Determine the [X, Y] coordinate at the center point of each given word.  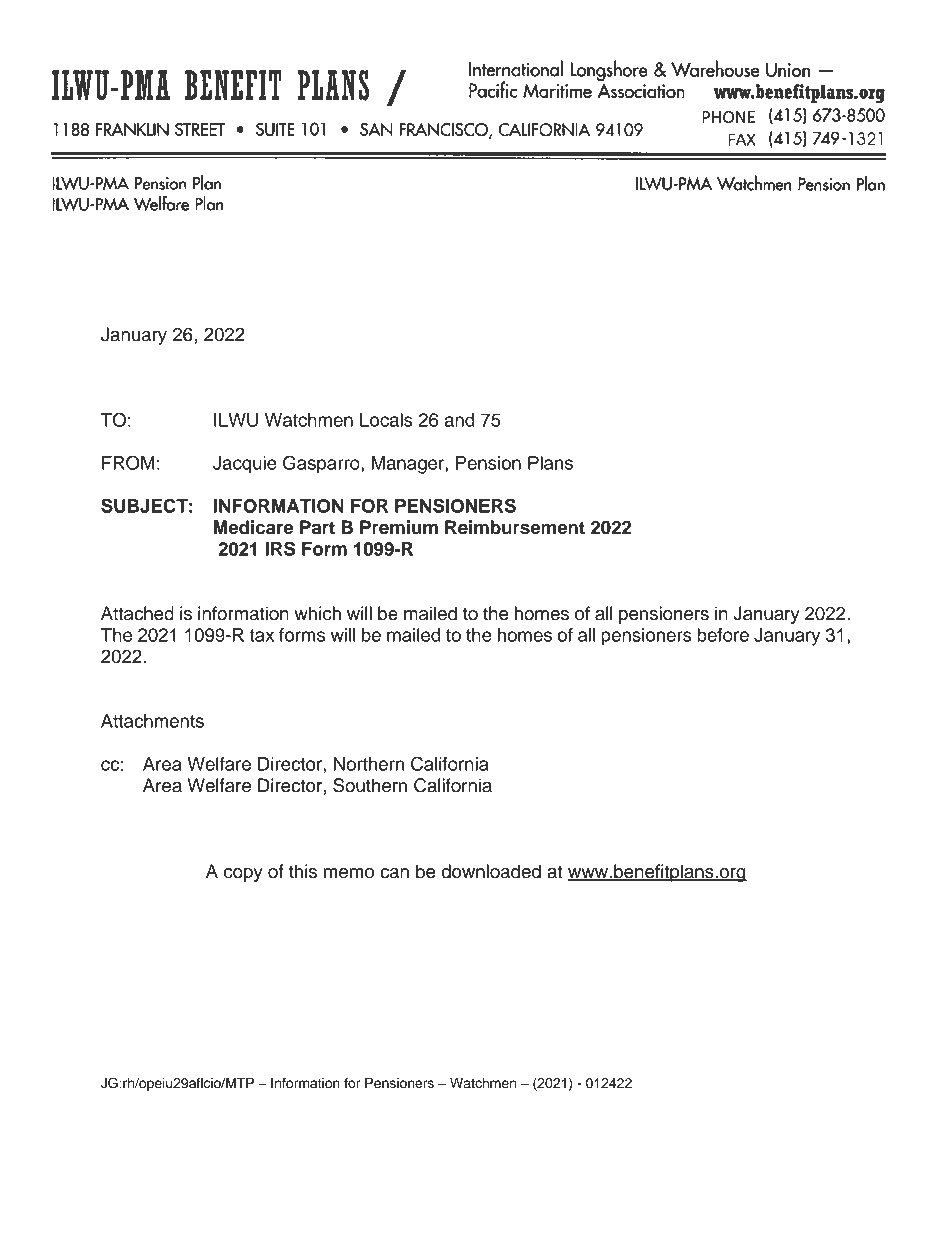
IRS [280, 548]
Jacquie [245, 465]
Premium [399, 527]
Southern [370, 785]
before [723, 635]
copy [243, 875]
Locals [386, 420]
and [459, 420]
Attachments [152, 721]
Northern [369, 764]
